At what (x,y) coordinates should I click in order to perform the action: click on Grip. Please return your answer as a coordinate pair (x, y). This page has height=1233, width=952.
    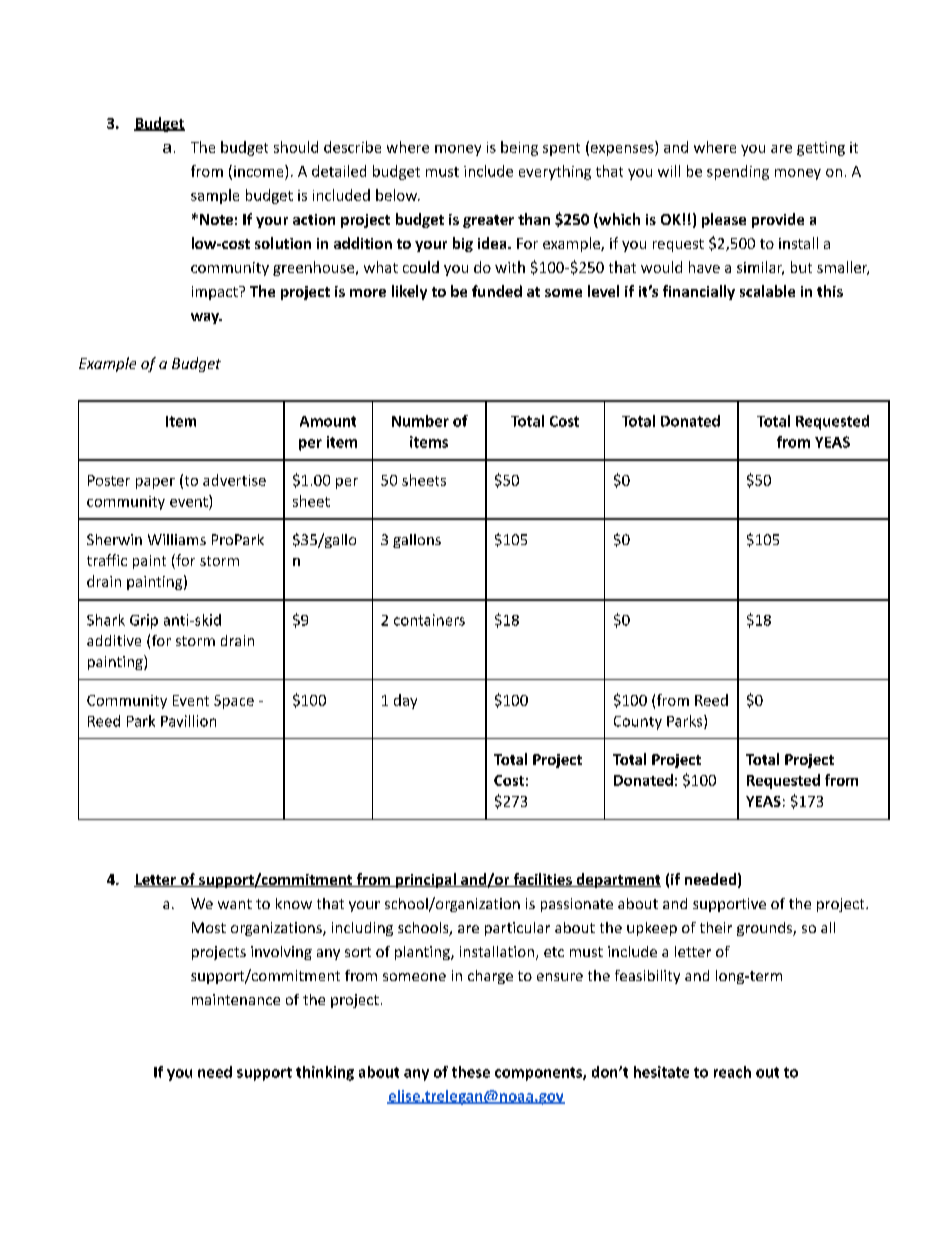
    Looking at the image, I should click on (144, 621).
